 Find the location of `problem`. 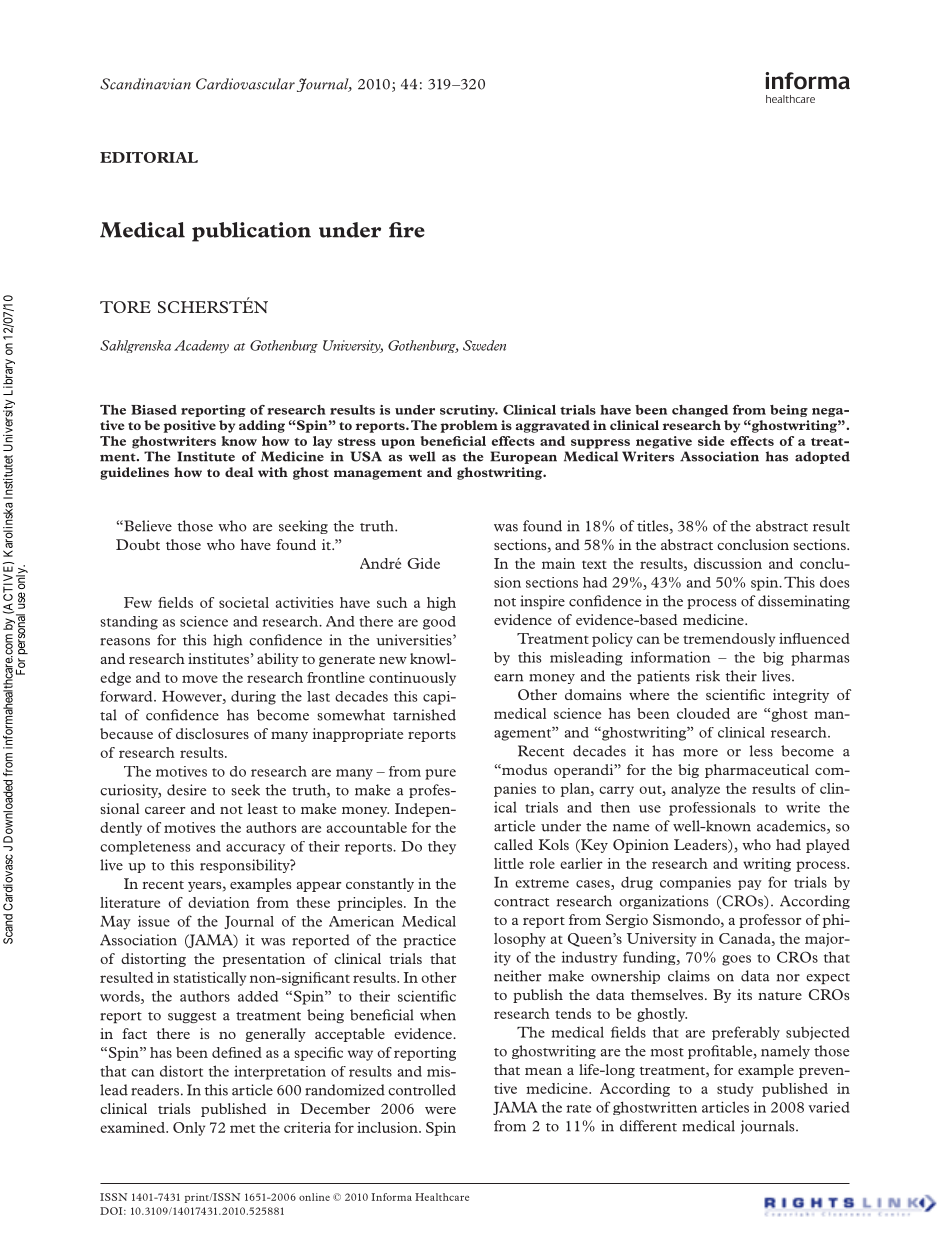

problem is located at coordinates (469, 426).
